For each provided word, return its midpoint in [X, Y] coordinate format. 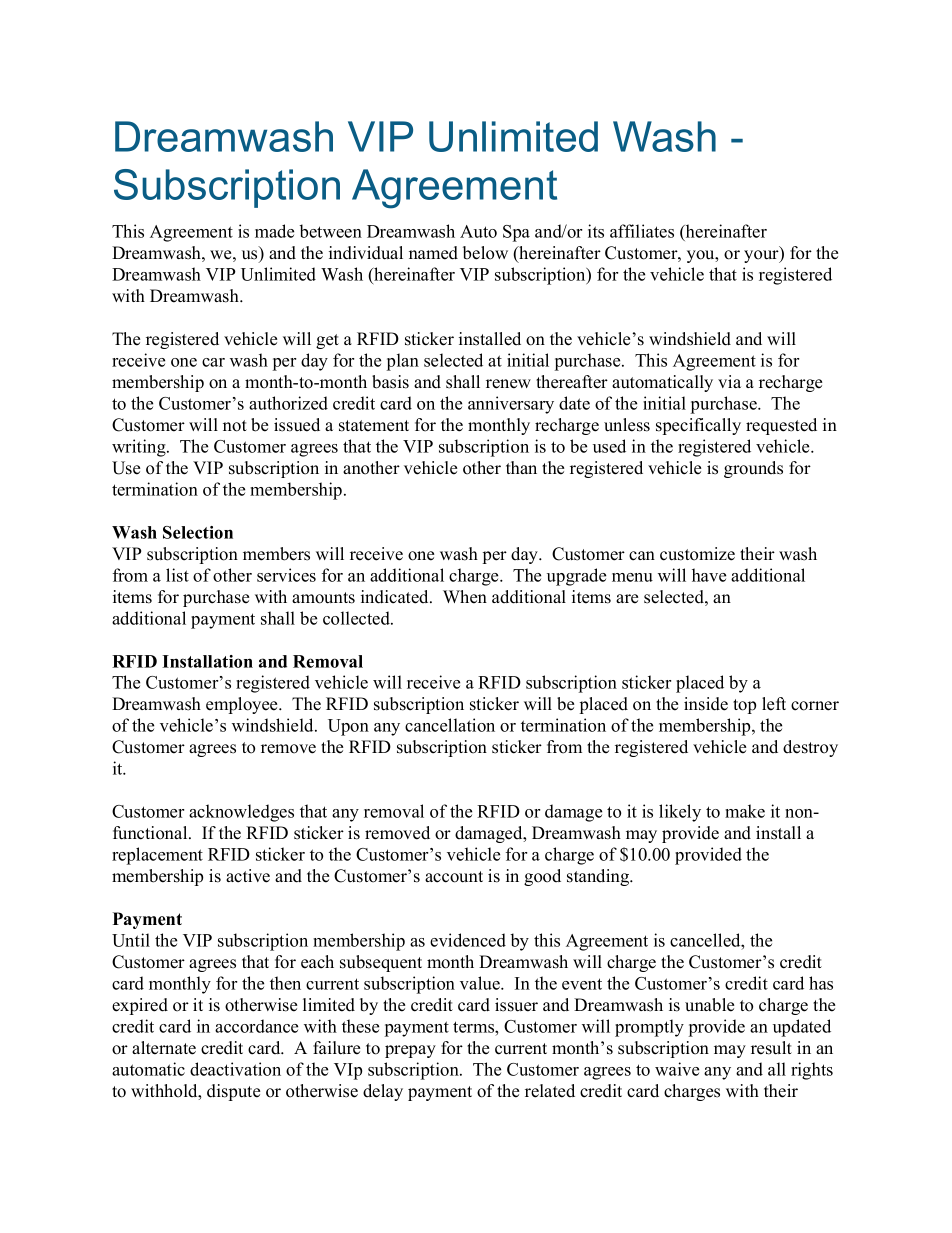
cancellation [450, 725]
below [485, 253]
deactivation [235, 1069]
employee [243, 705]
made [274, 231]
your [762, 256]
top [744, 706]
